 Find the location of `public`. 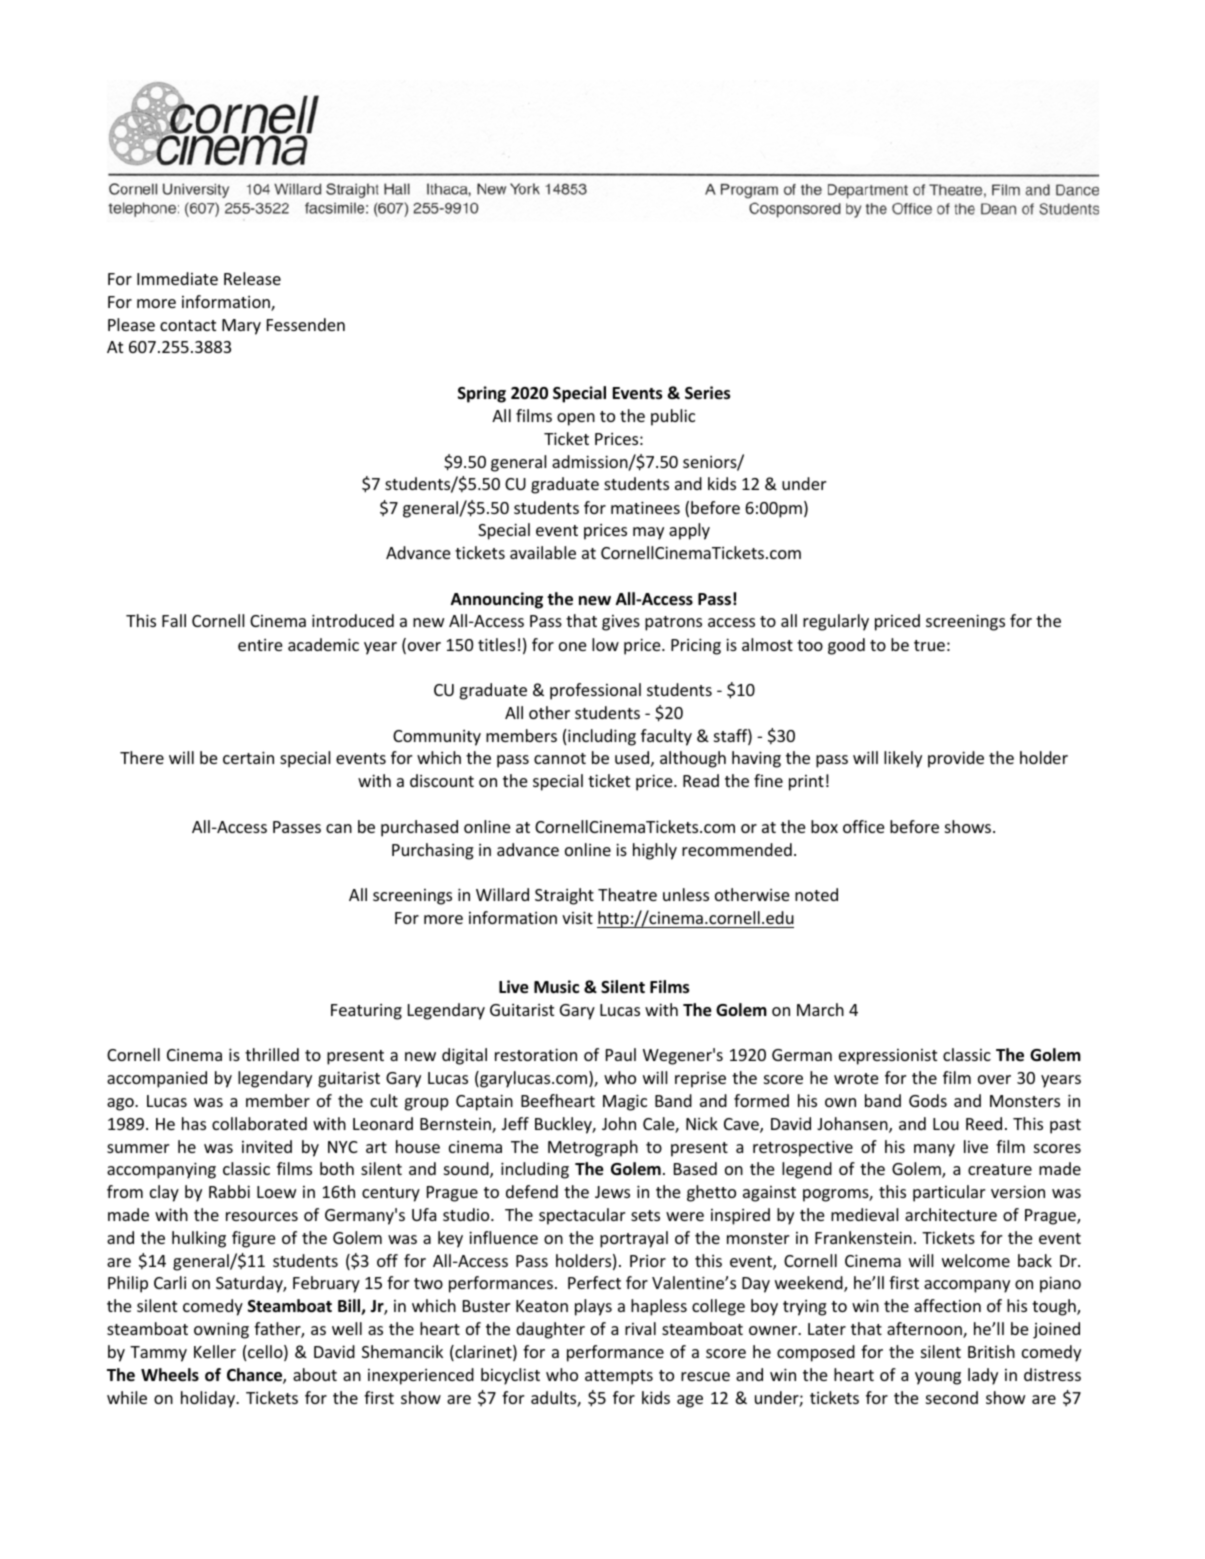

public is located at coordinates (673, 417).
